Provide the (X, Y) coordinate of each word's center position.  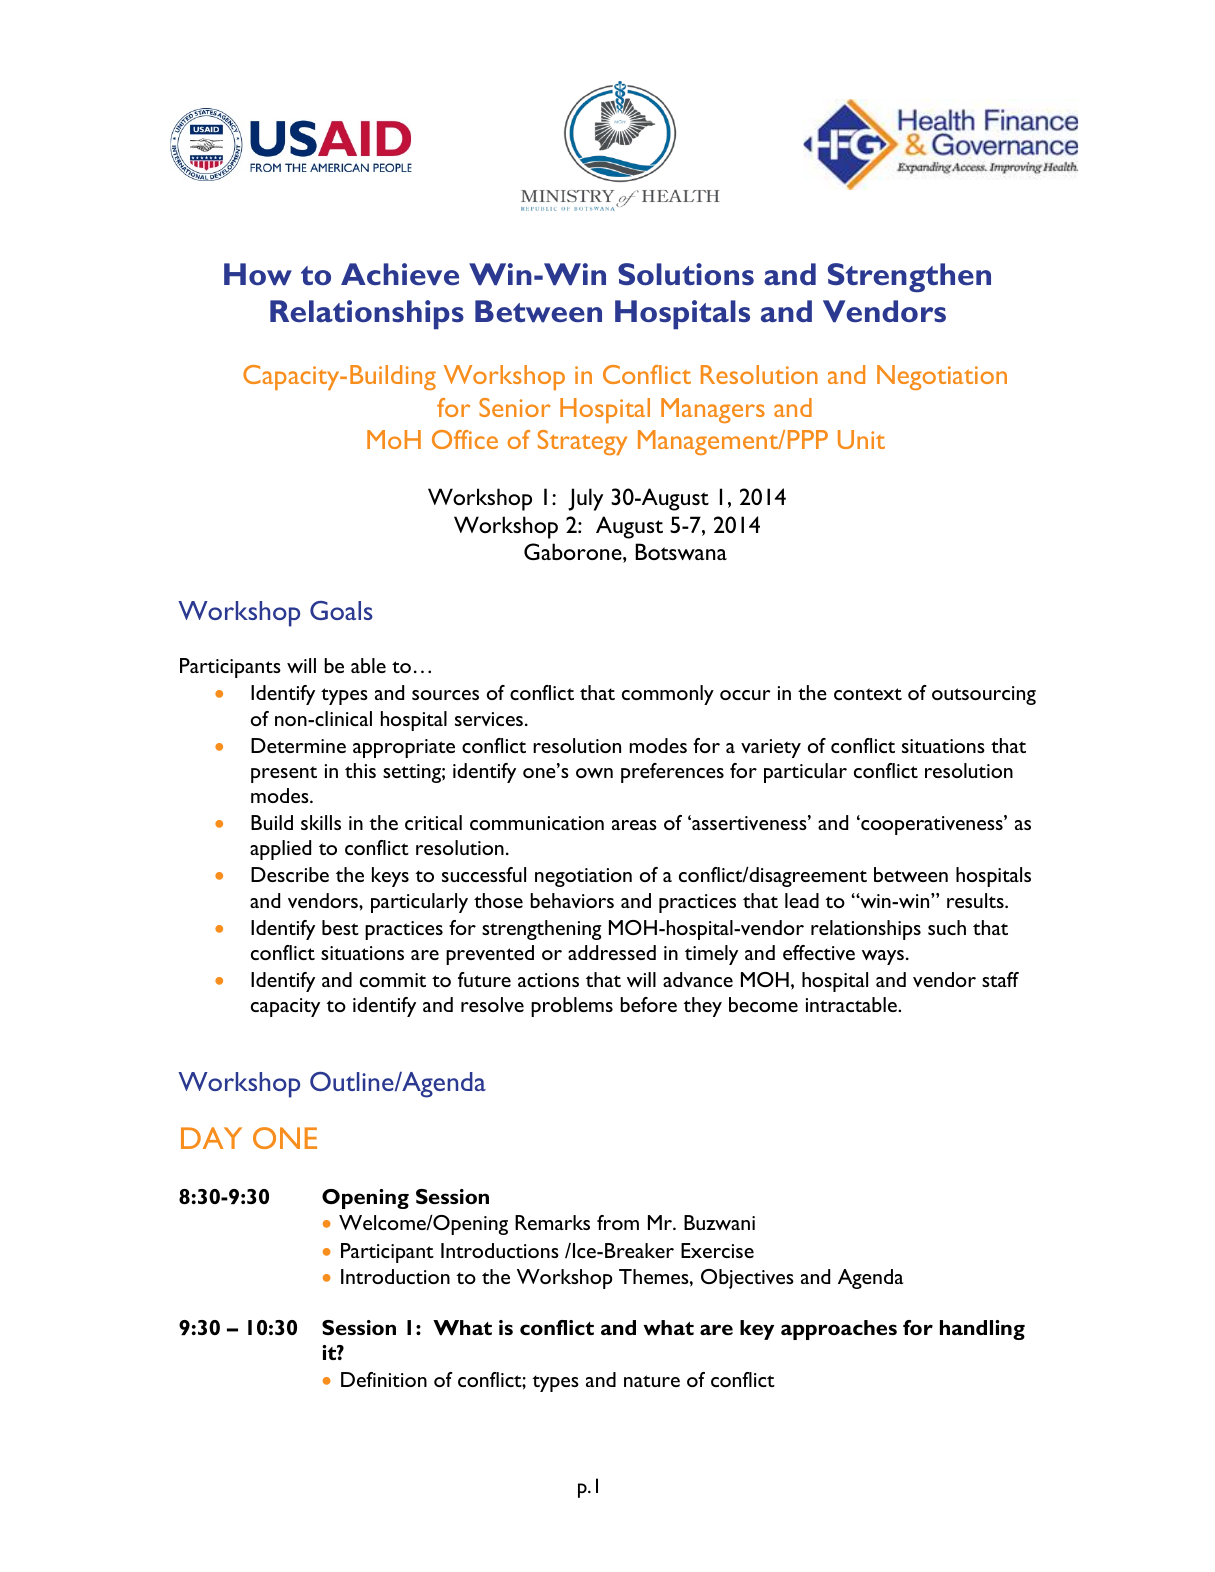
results (976, 900)
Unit (861, 439)
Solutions (686, 274)
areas (634, 825)
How (258, 274)
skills (321, 822)
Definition (384, 1379)
